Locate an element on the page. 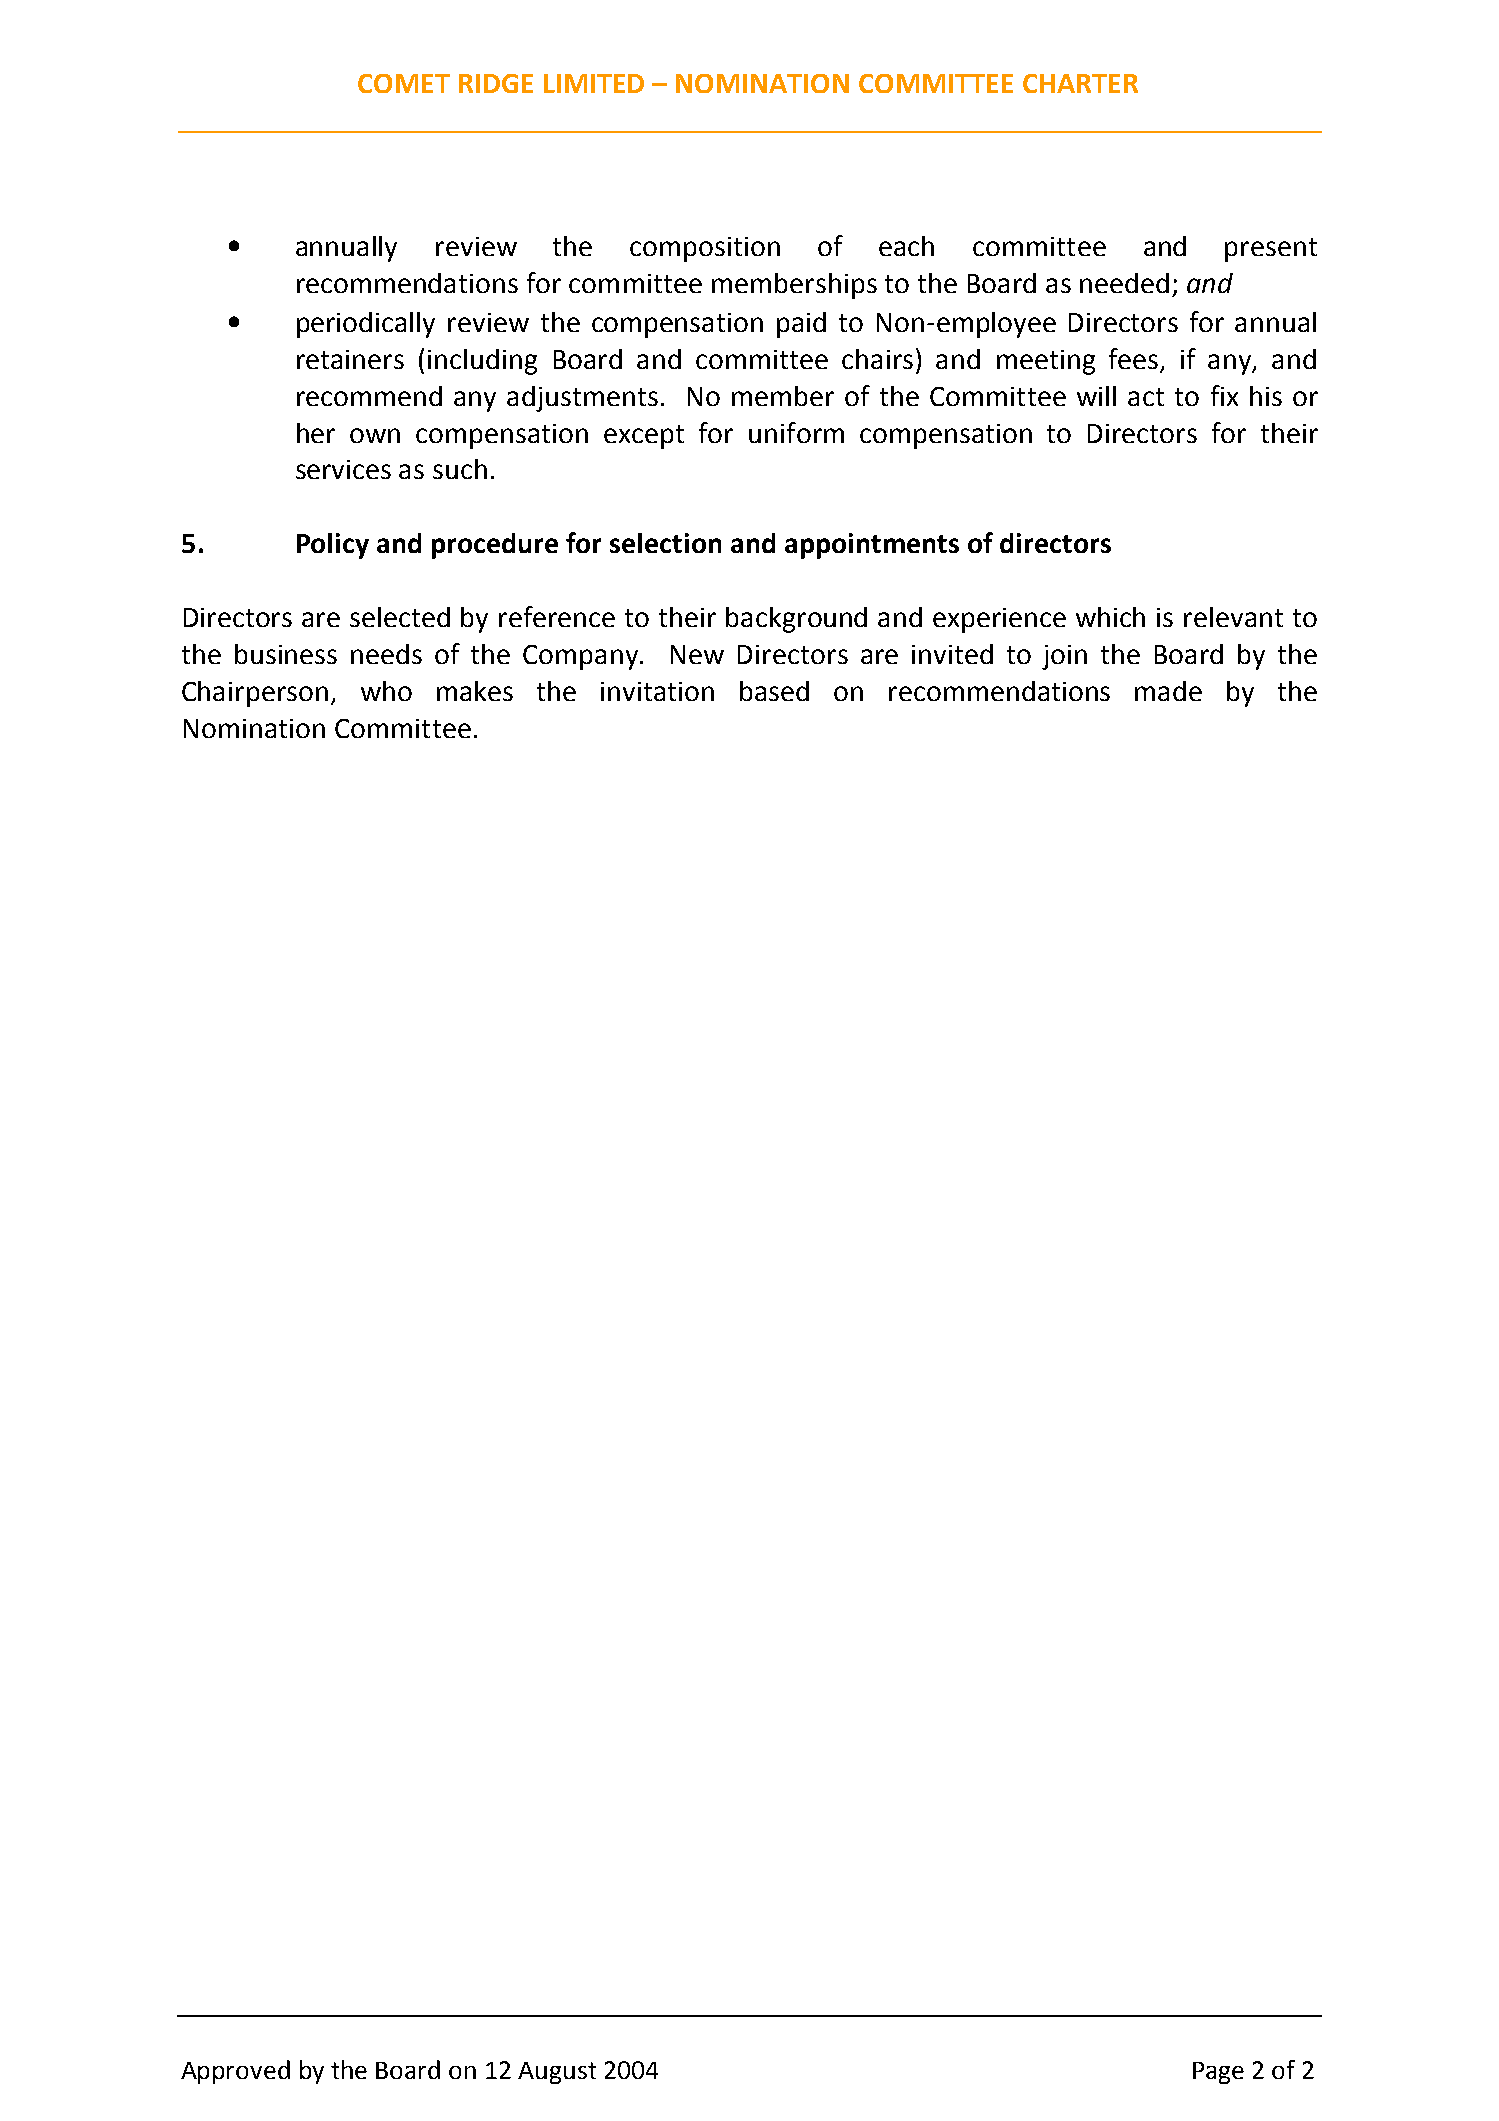 The width and height of the page is (1499, 2121). which is located at coordinates (1110, 617).
